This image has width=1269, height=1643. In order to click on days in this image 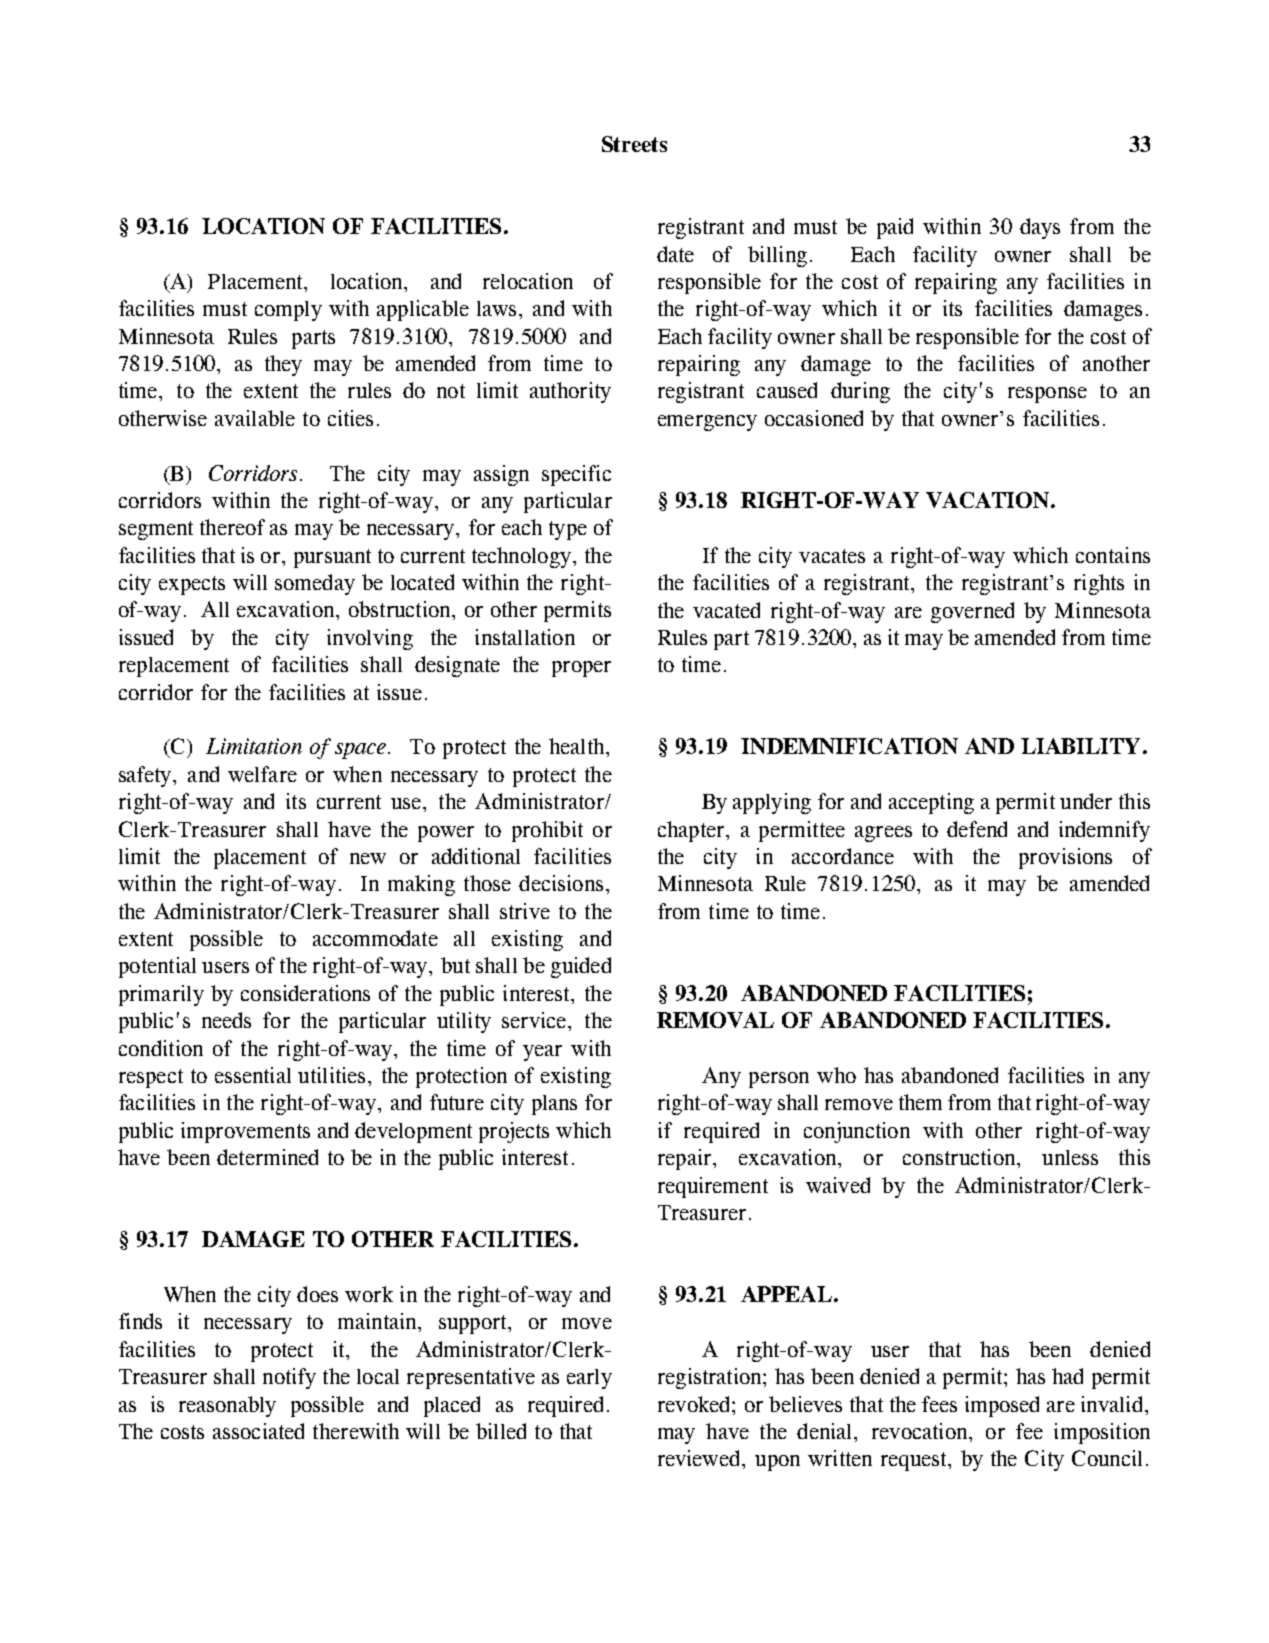, I will do `click(1040, 228)`.
